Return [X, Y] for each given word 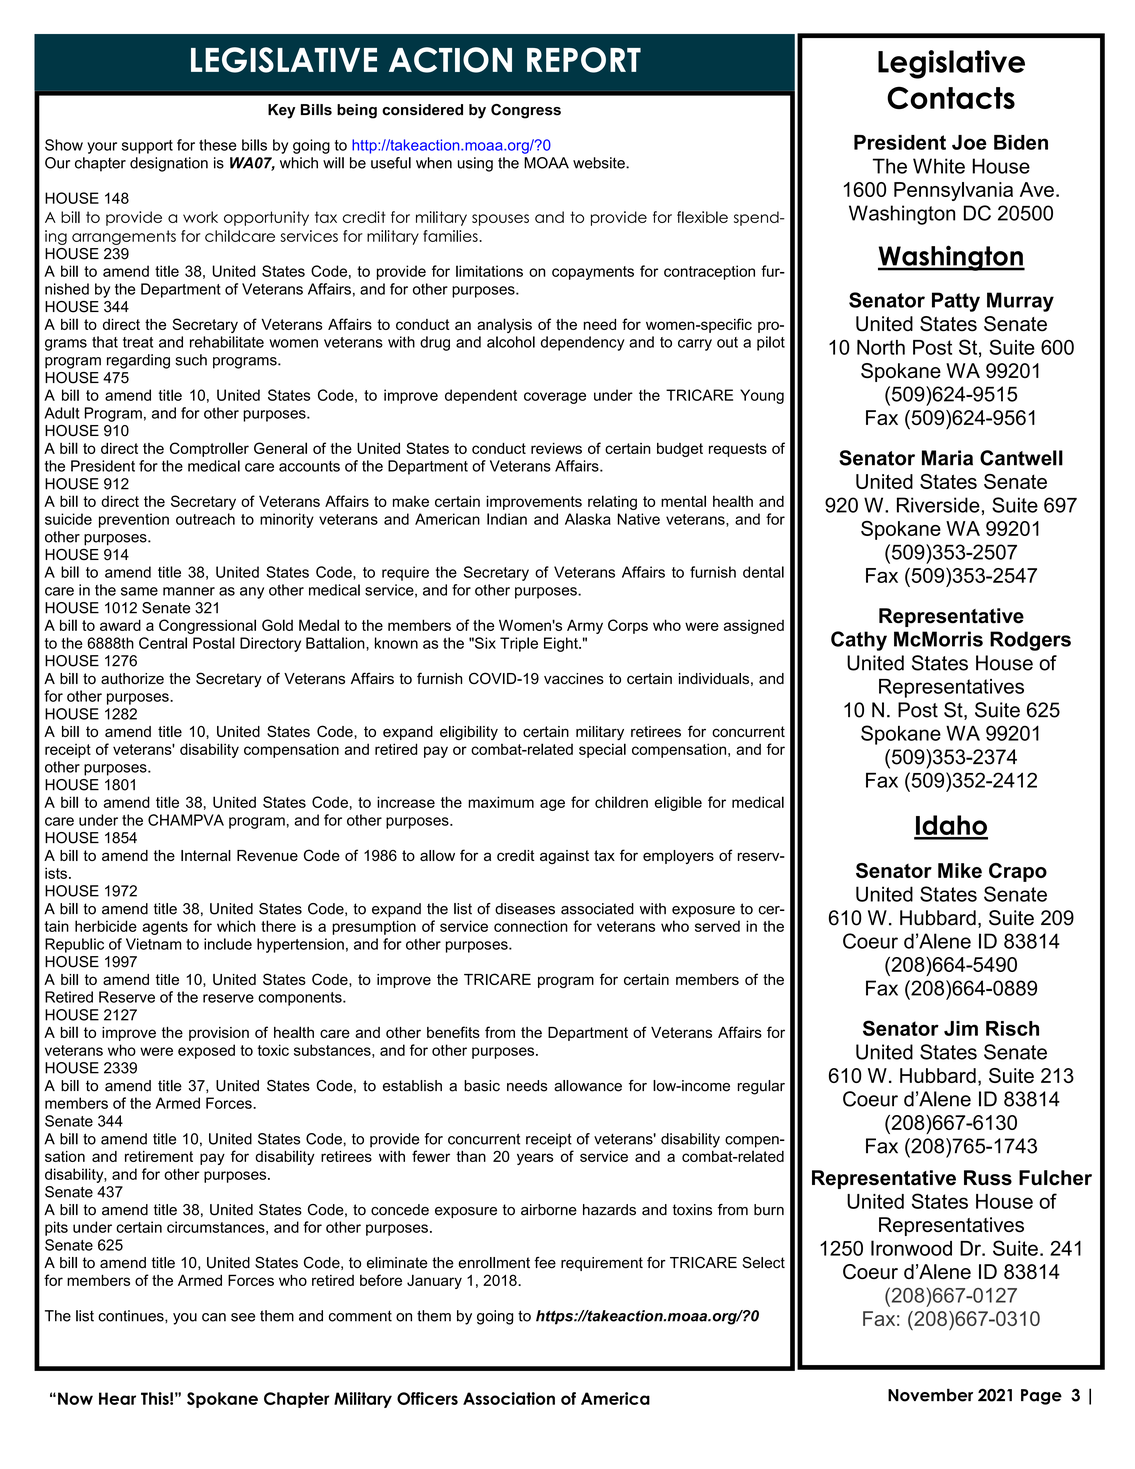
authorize [132, 679]
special [602, 750]
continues [132, 1316]
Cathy [859, 641]
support [147, 147]
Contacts [951, 97]
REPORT [584, 60]
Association [509, 1398]
